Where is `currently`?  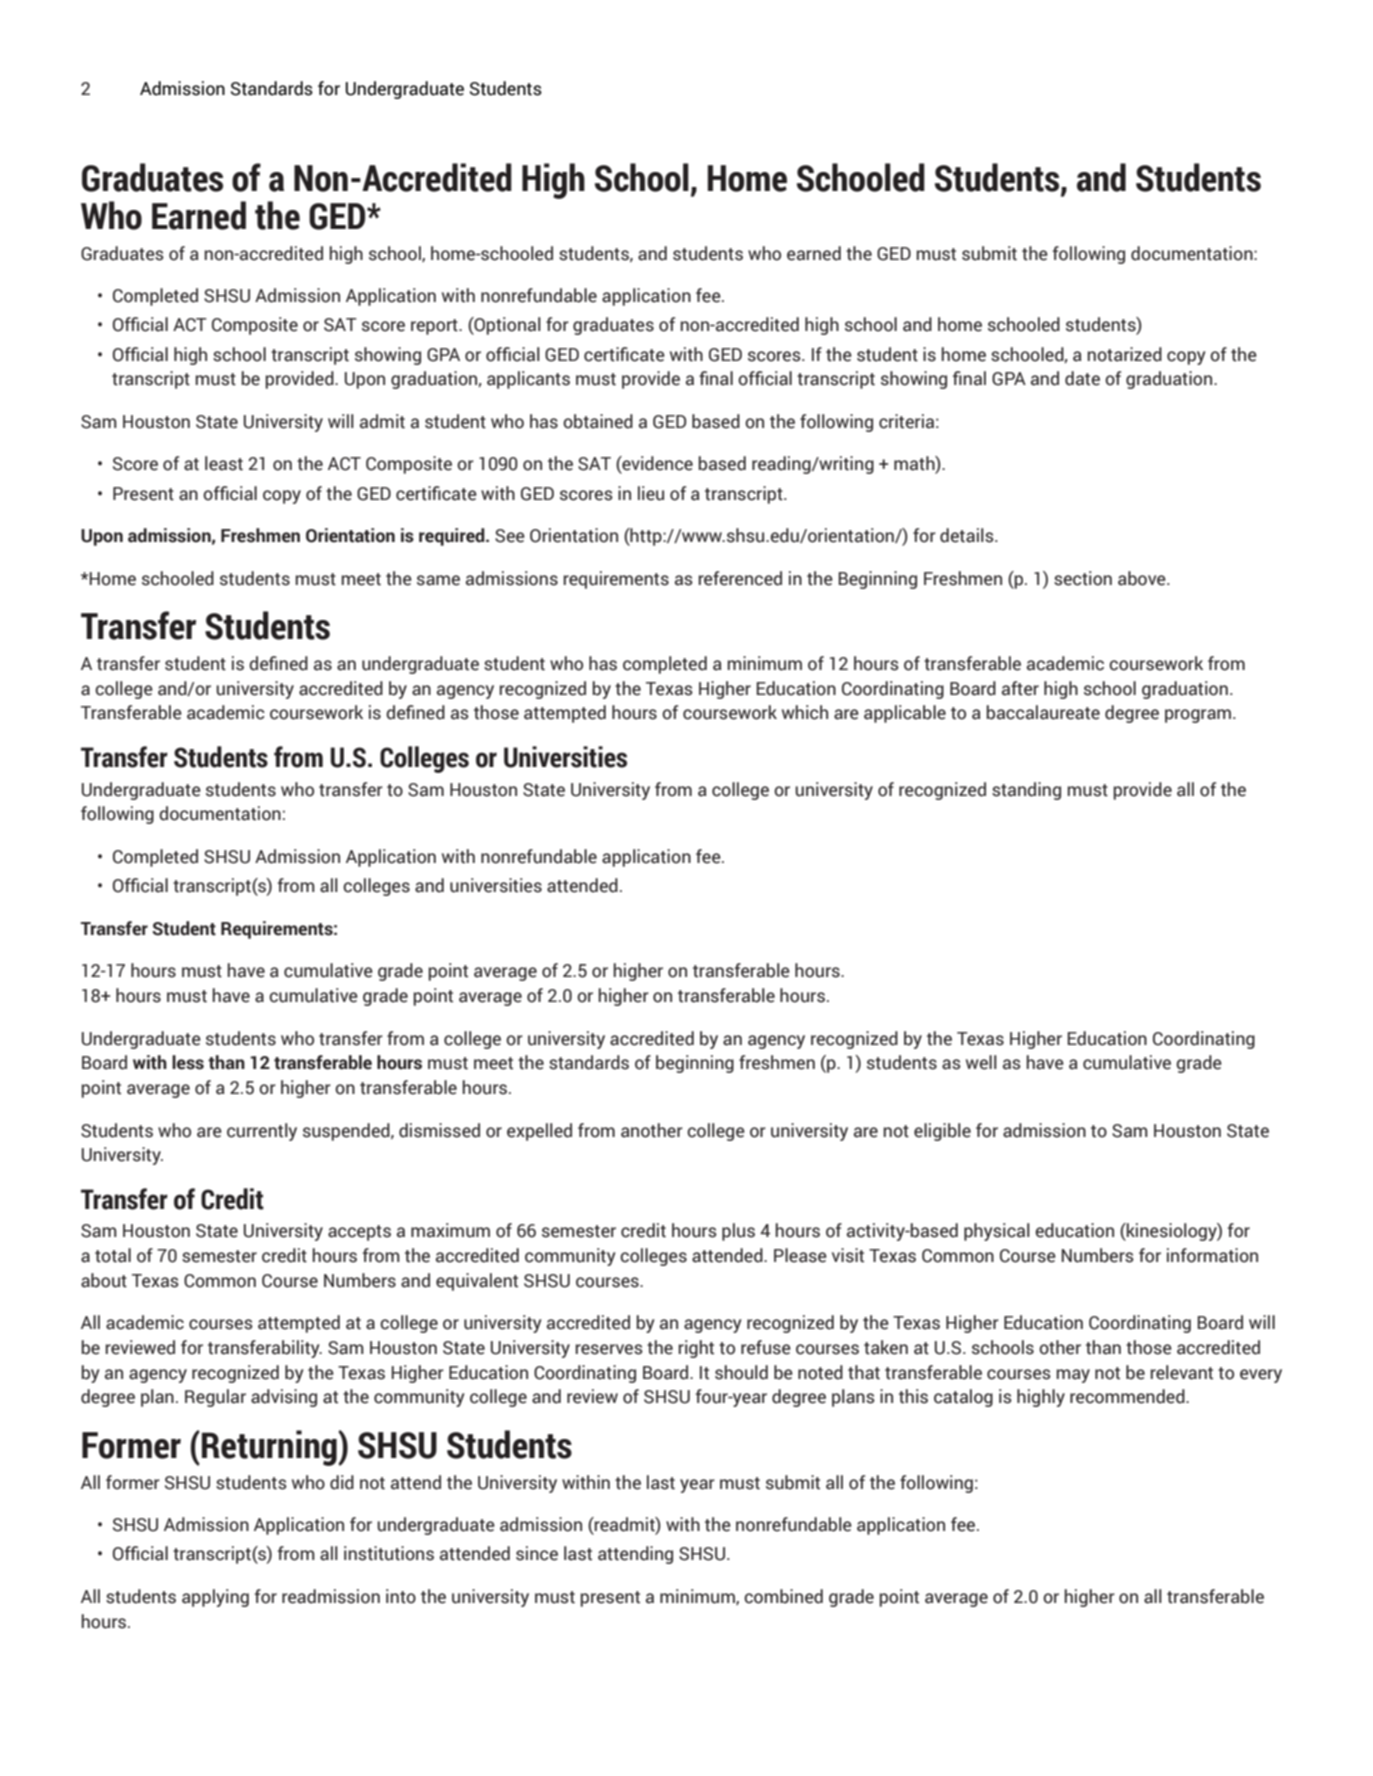 currently is located at coordinates (262, 1132).
